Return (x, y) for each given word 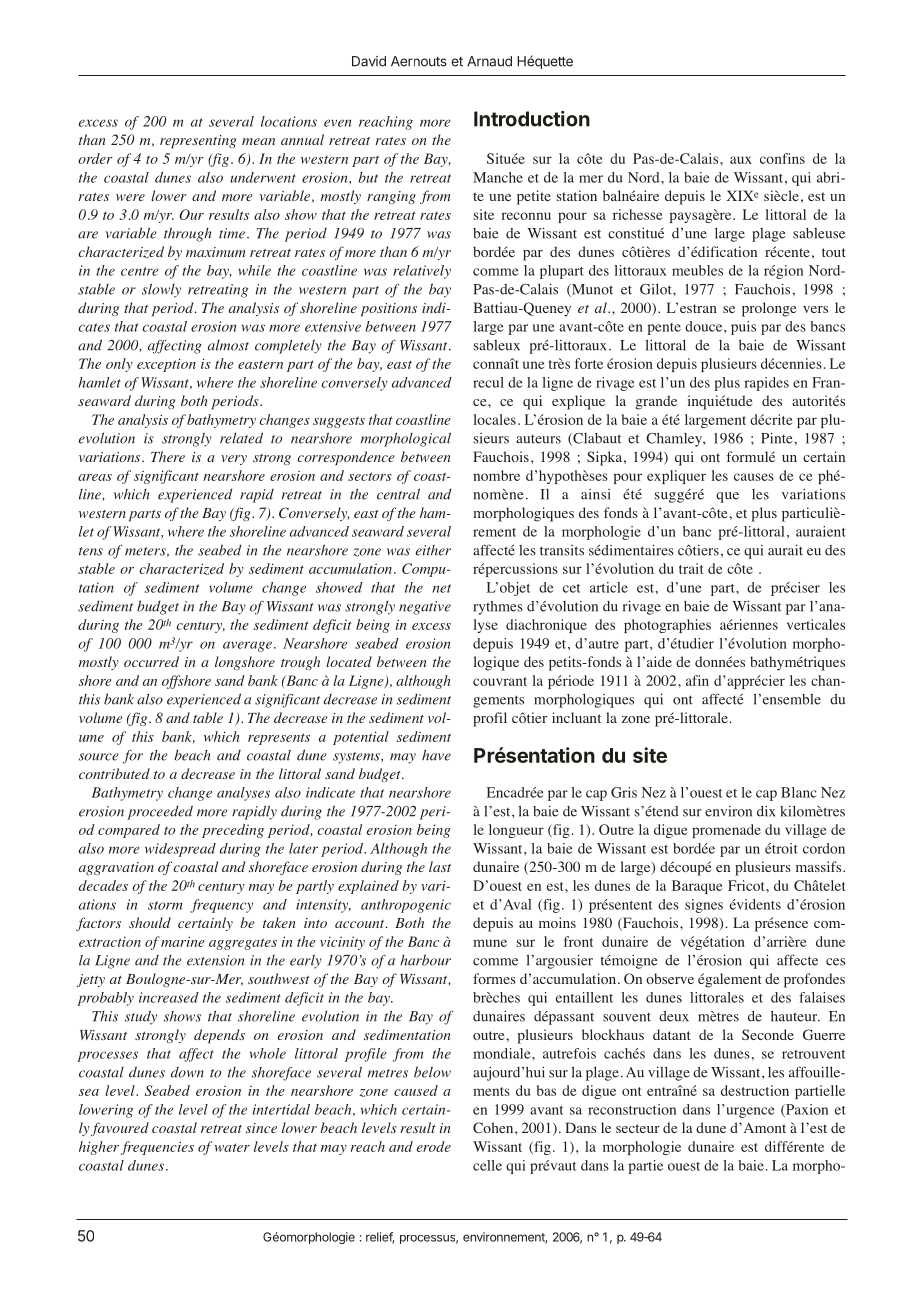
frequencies (157, 1148)
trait (691, 568)
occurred (151, 661)
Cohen (494, 1128)
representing (198, 141)
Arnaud (489, 61)
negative (425, 608)
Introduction (532, 119)
